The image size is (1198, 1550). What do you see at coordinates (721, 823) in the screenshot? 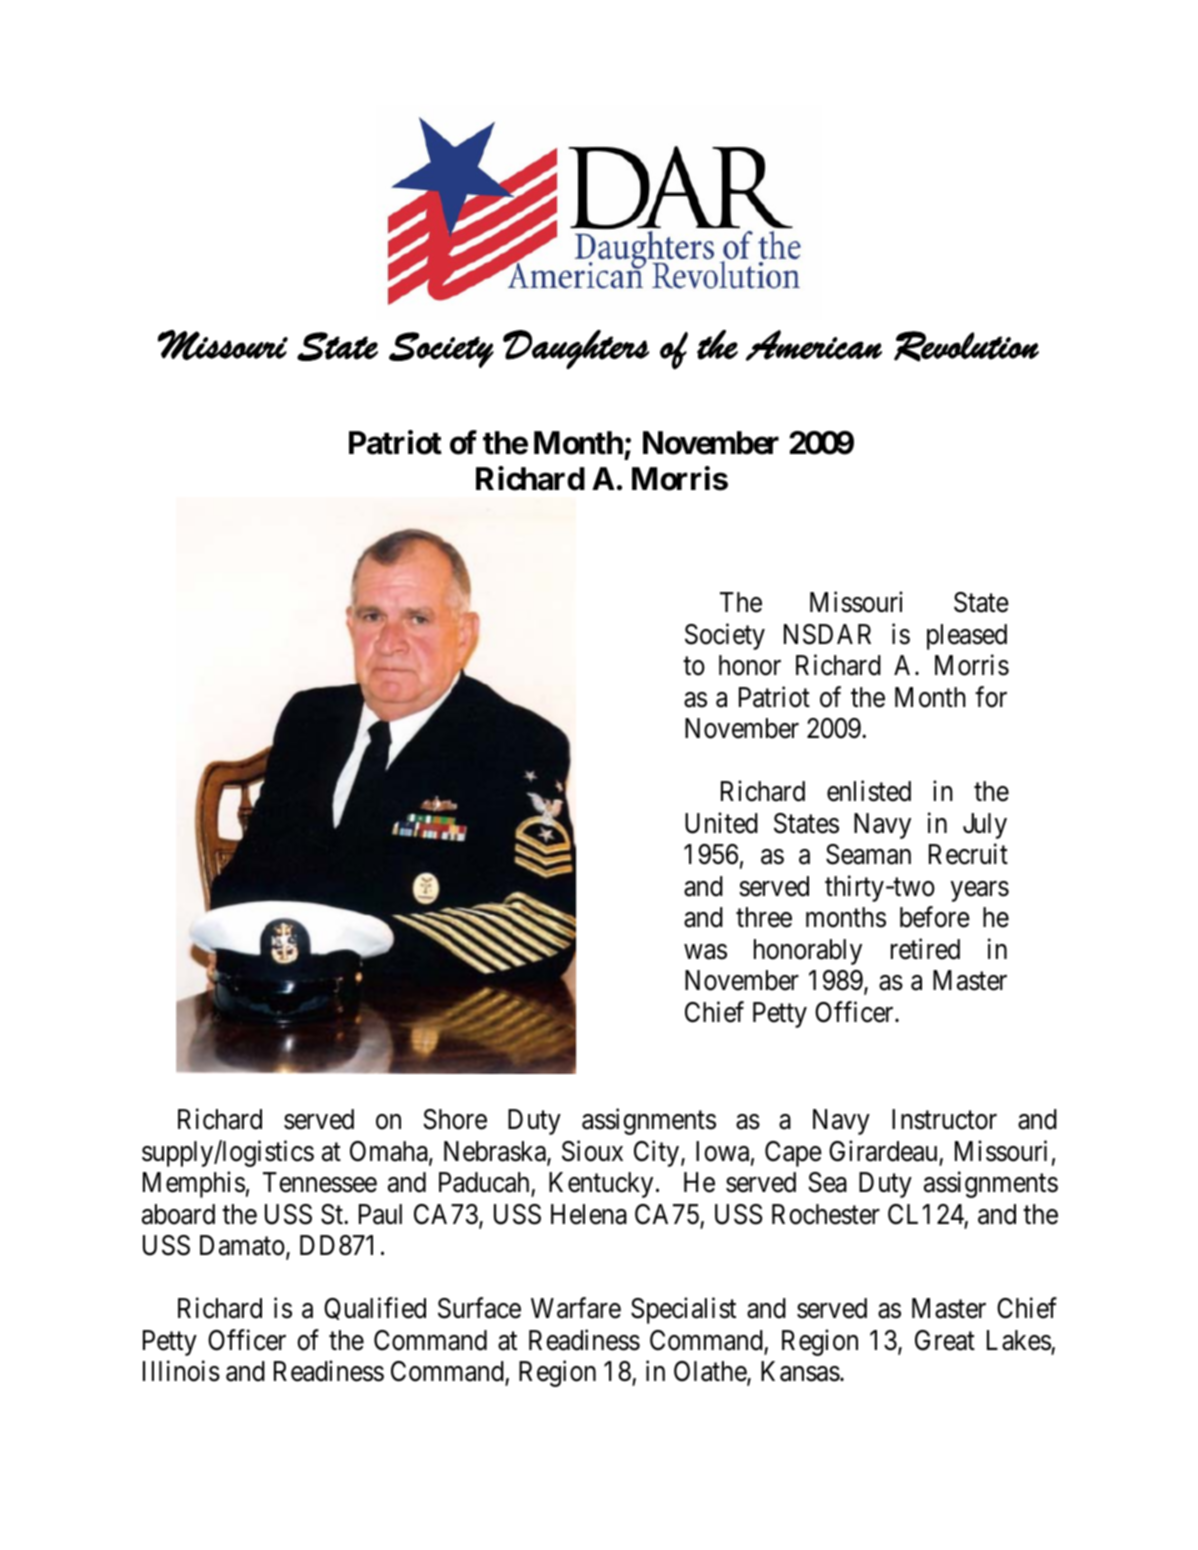
I see `United` at bounding box center [721, 823].
